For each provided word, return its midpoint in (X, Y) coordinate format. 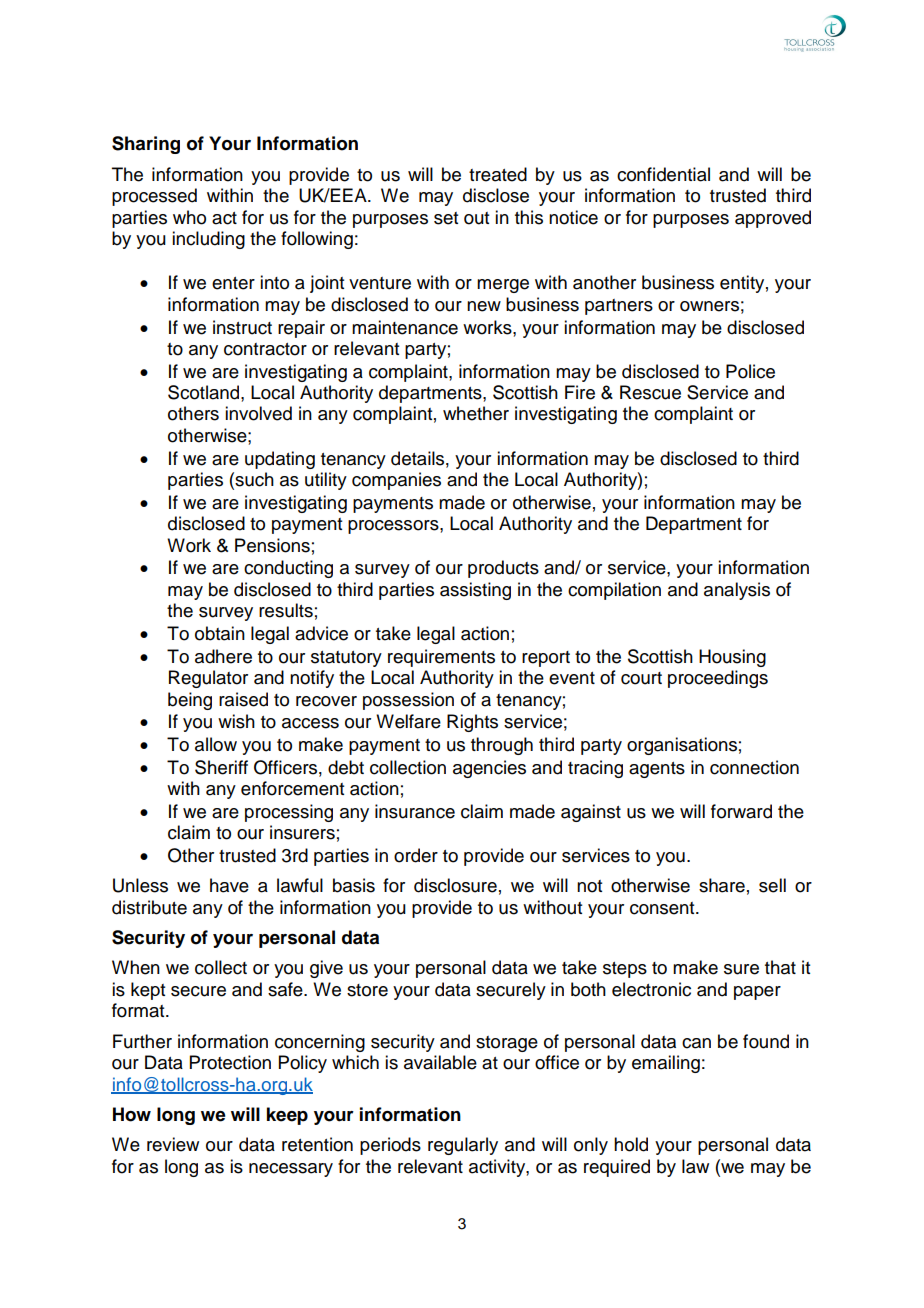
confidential (663, 174)
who (189, 217)
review (173, 1144)
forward (741, 811)
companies (396, 481)
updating (280, 460)
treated (498, 174)
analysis (737, 591)
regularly (463, 1146)
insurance (415, 811)
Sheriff (221, 767)
